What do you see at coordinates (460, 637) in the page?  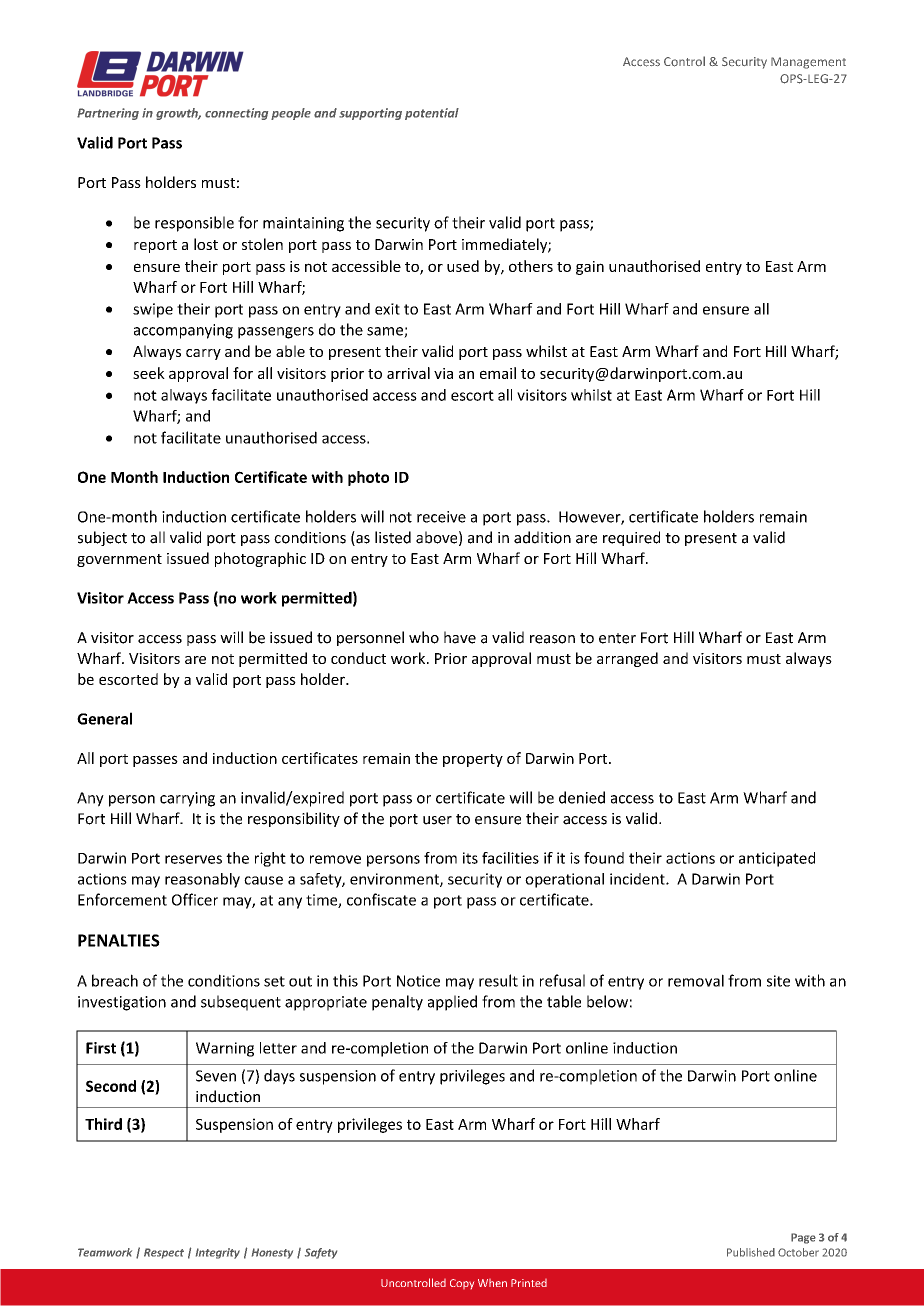 I see `have` at bounding box center [460, 637].
